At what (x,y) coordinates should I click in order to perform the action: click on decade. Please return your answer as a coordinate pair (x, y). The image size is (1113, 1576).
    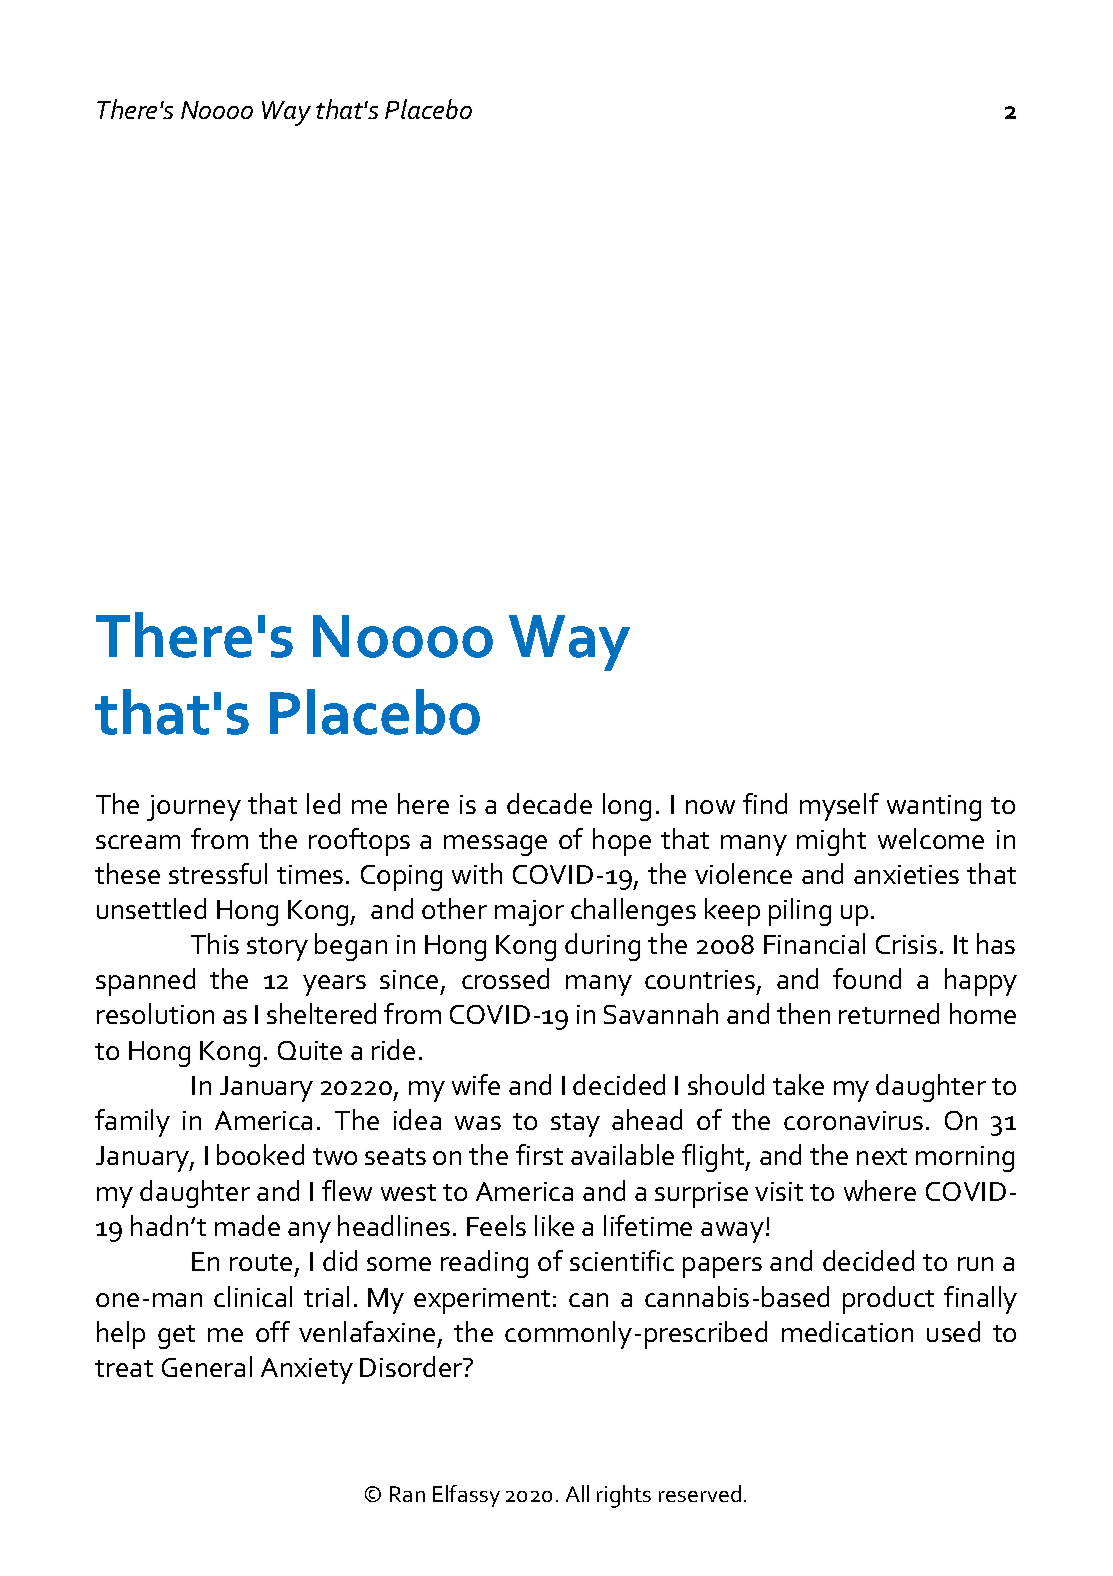
    Looking at the image, I should click on (549, 803).
